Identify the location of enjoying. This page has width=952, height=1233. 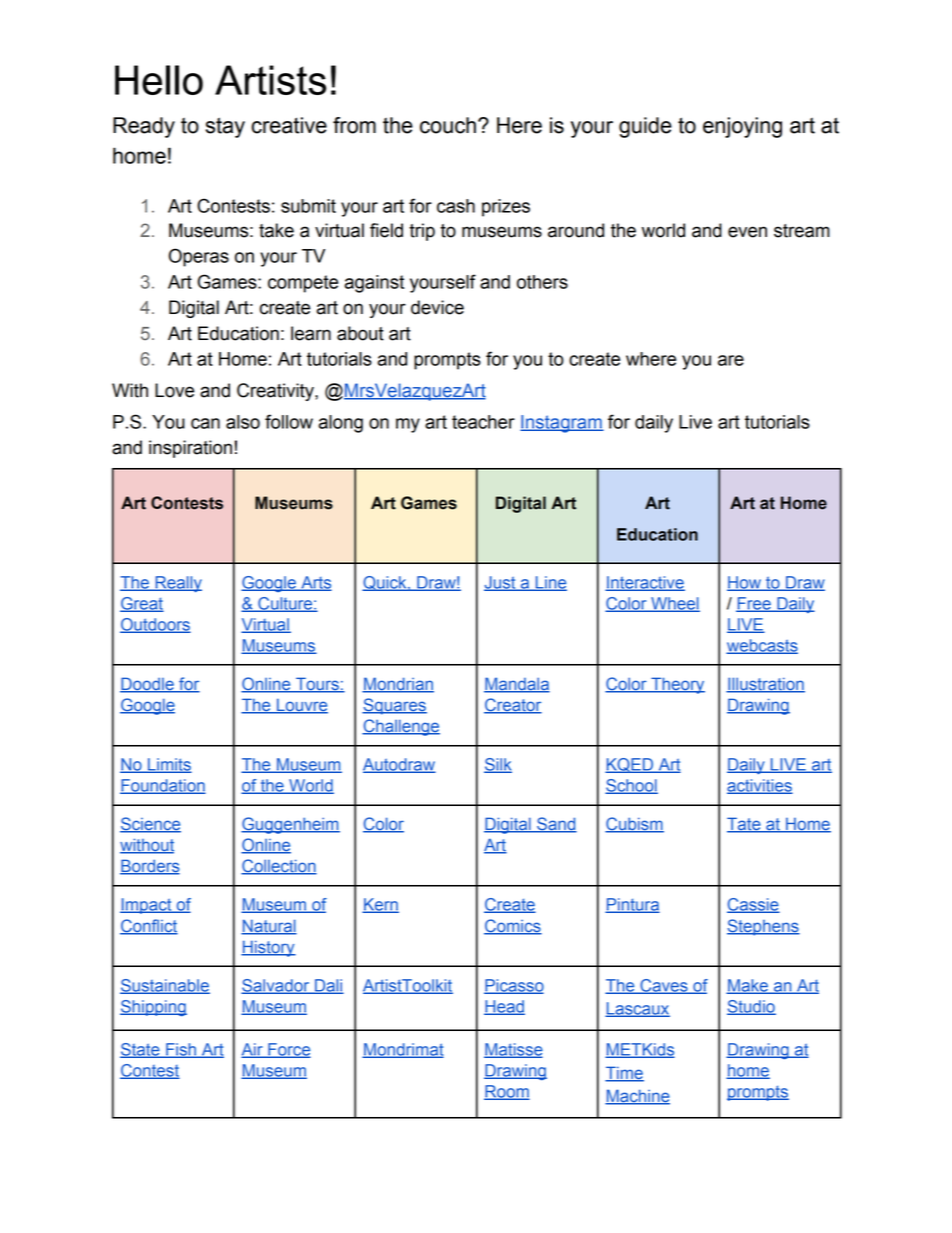
(742, 127).
